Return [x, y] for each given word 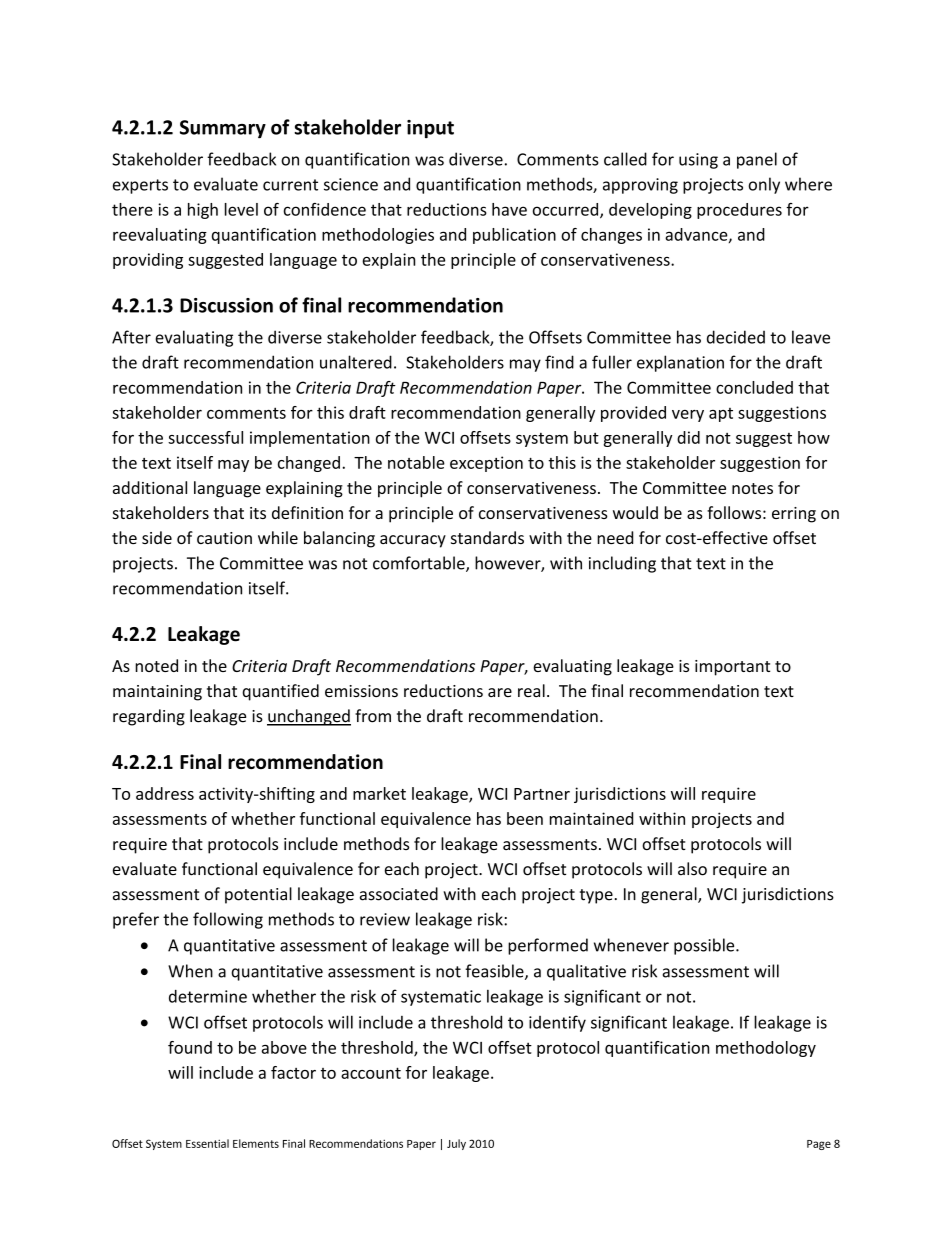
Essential [207, 1143]
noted [156, 665]
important [732, 668]
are [500, 692]
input [430, 129]
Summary [223, 129]
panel [757, 160]
